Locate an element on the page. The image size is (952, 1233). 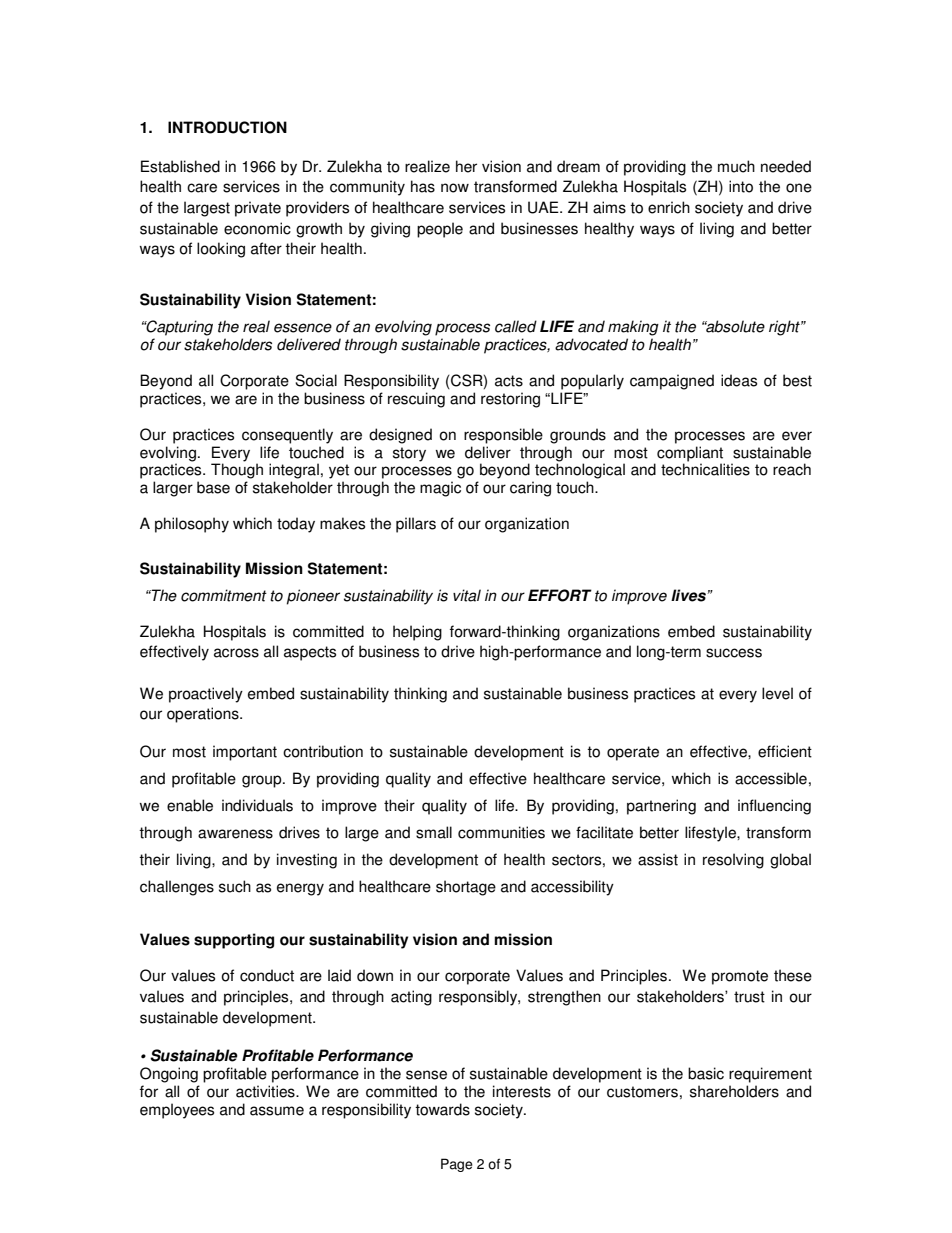
INTRODUCTION is located at coordinates (227, 127).
